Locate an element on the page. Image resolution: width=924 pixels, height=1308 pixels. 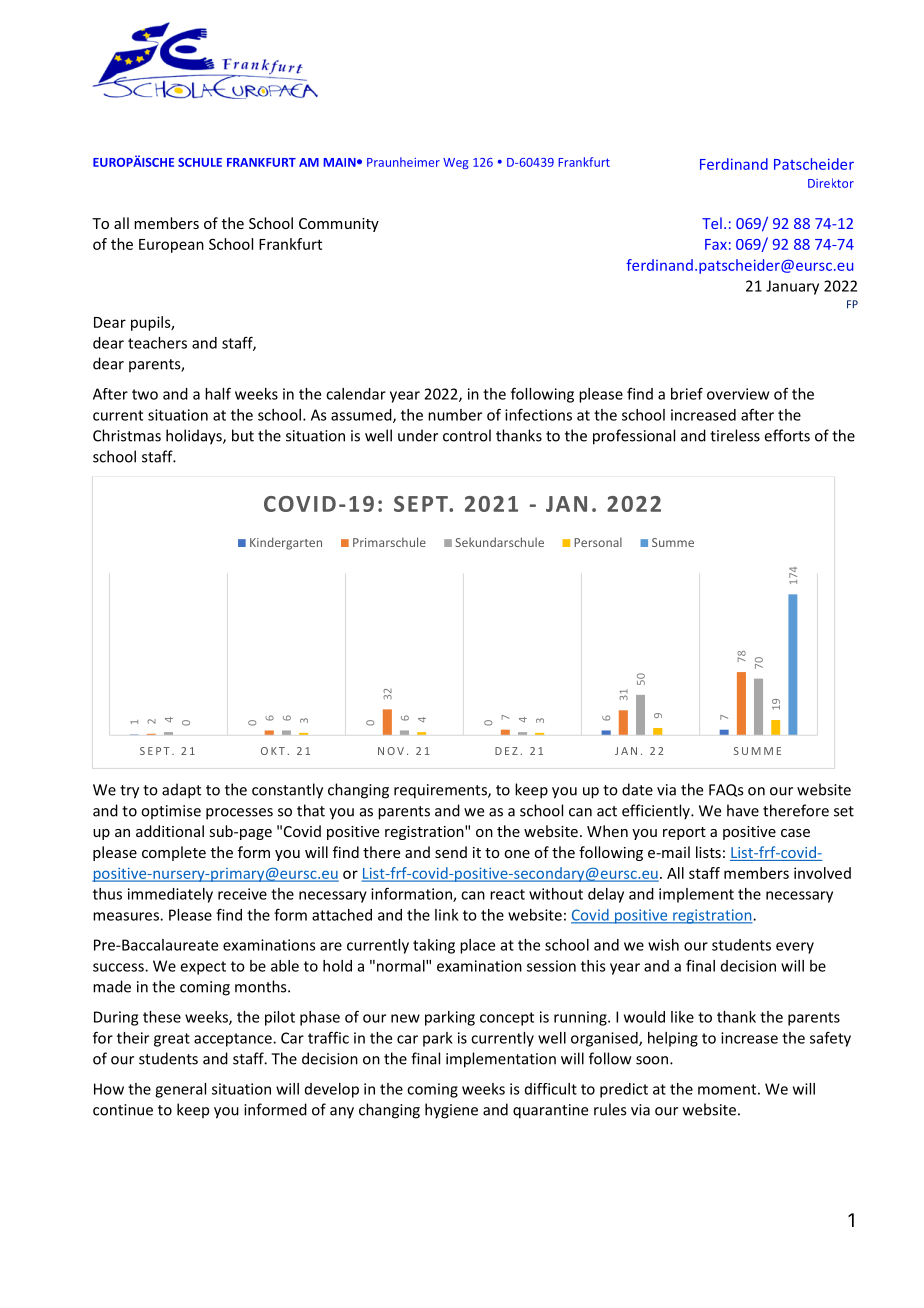
safety is located at coordinates (830, 1039).
